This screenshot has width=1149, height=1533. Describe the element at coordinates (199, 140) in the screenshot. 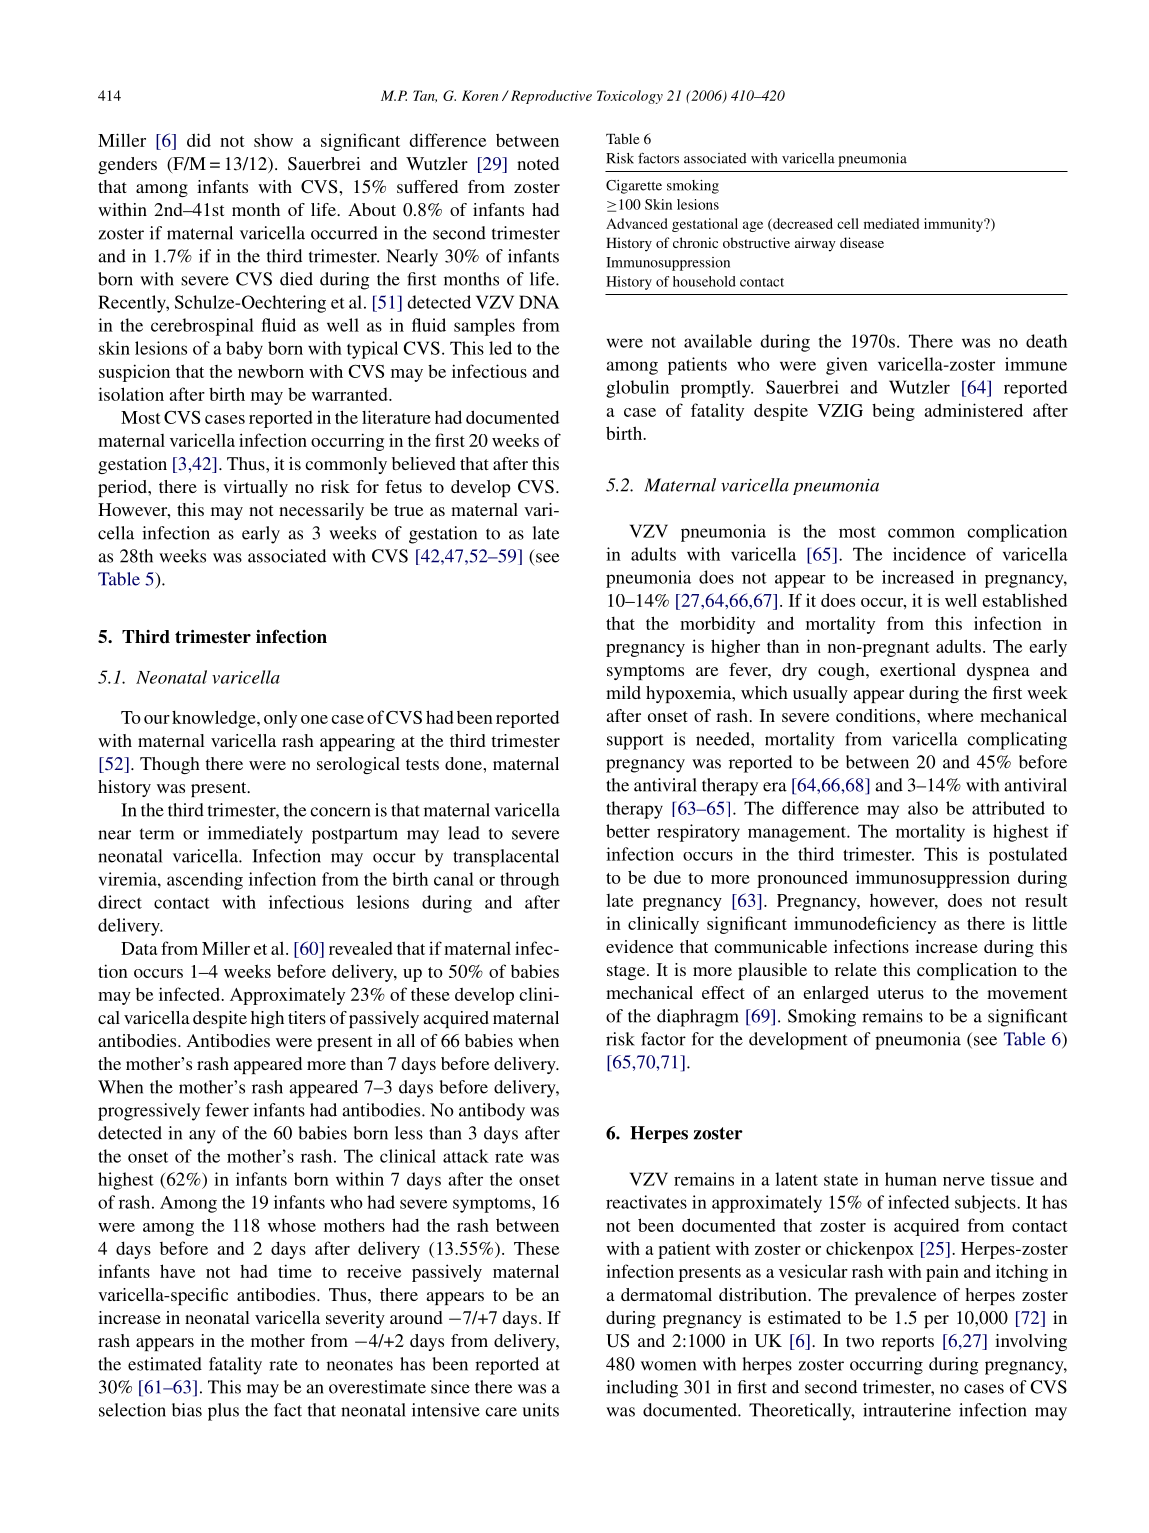

I see `did` at that location.
